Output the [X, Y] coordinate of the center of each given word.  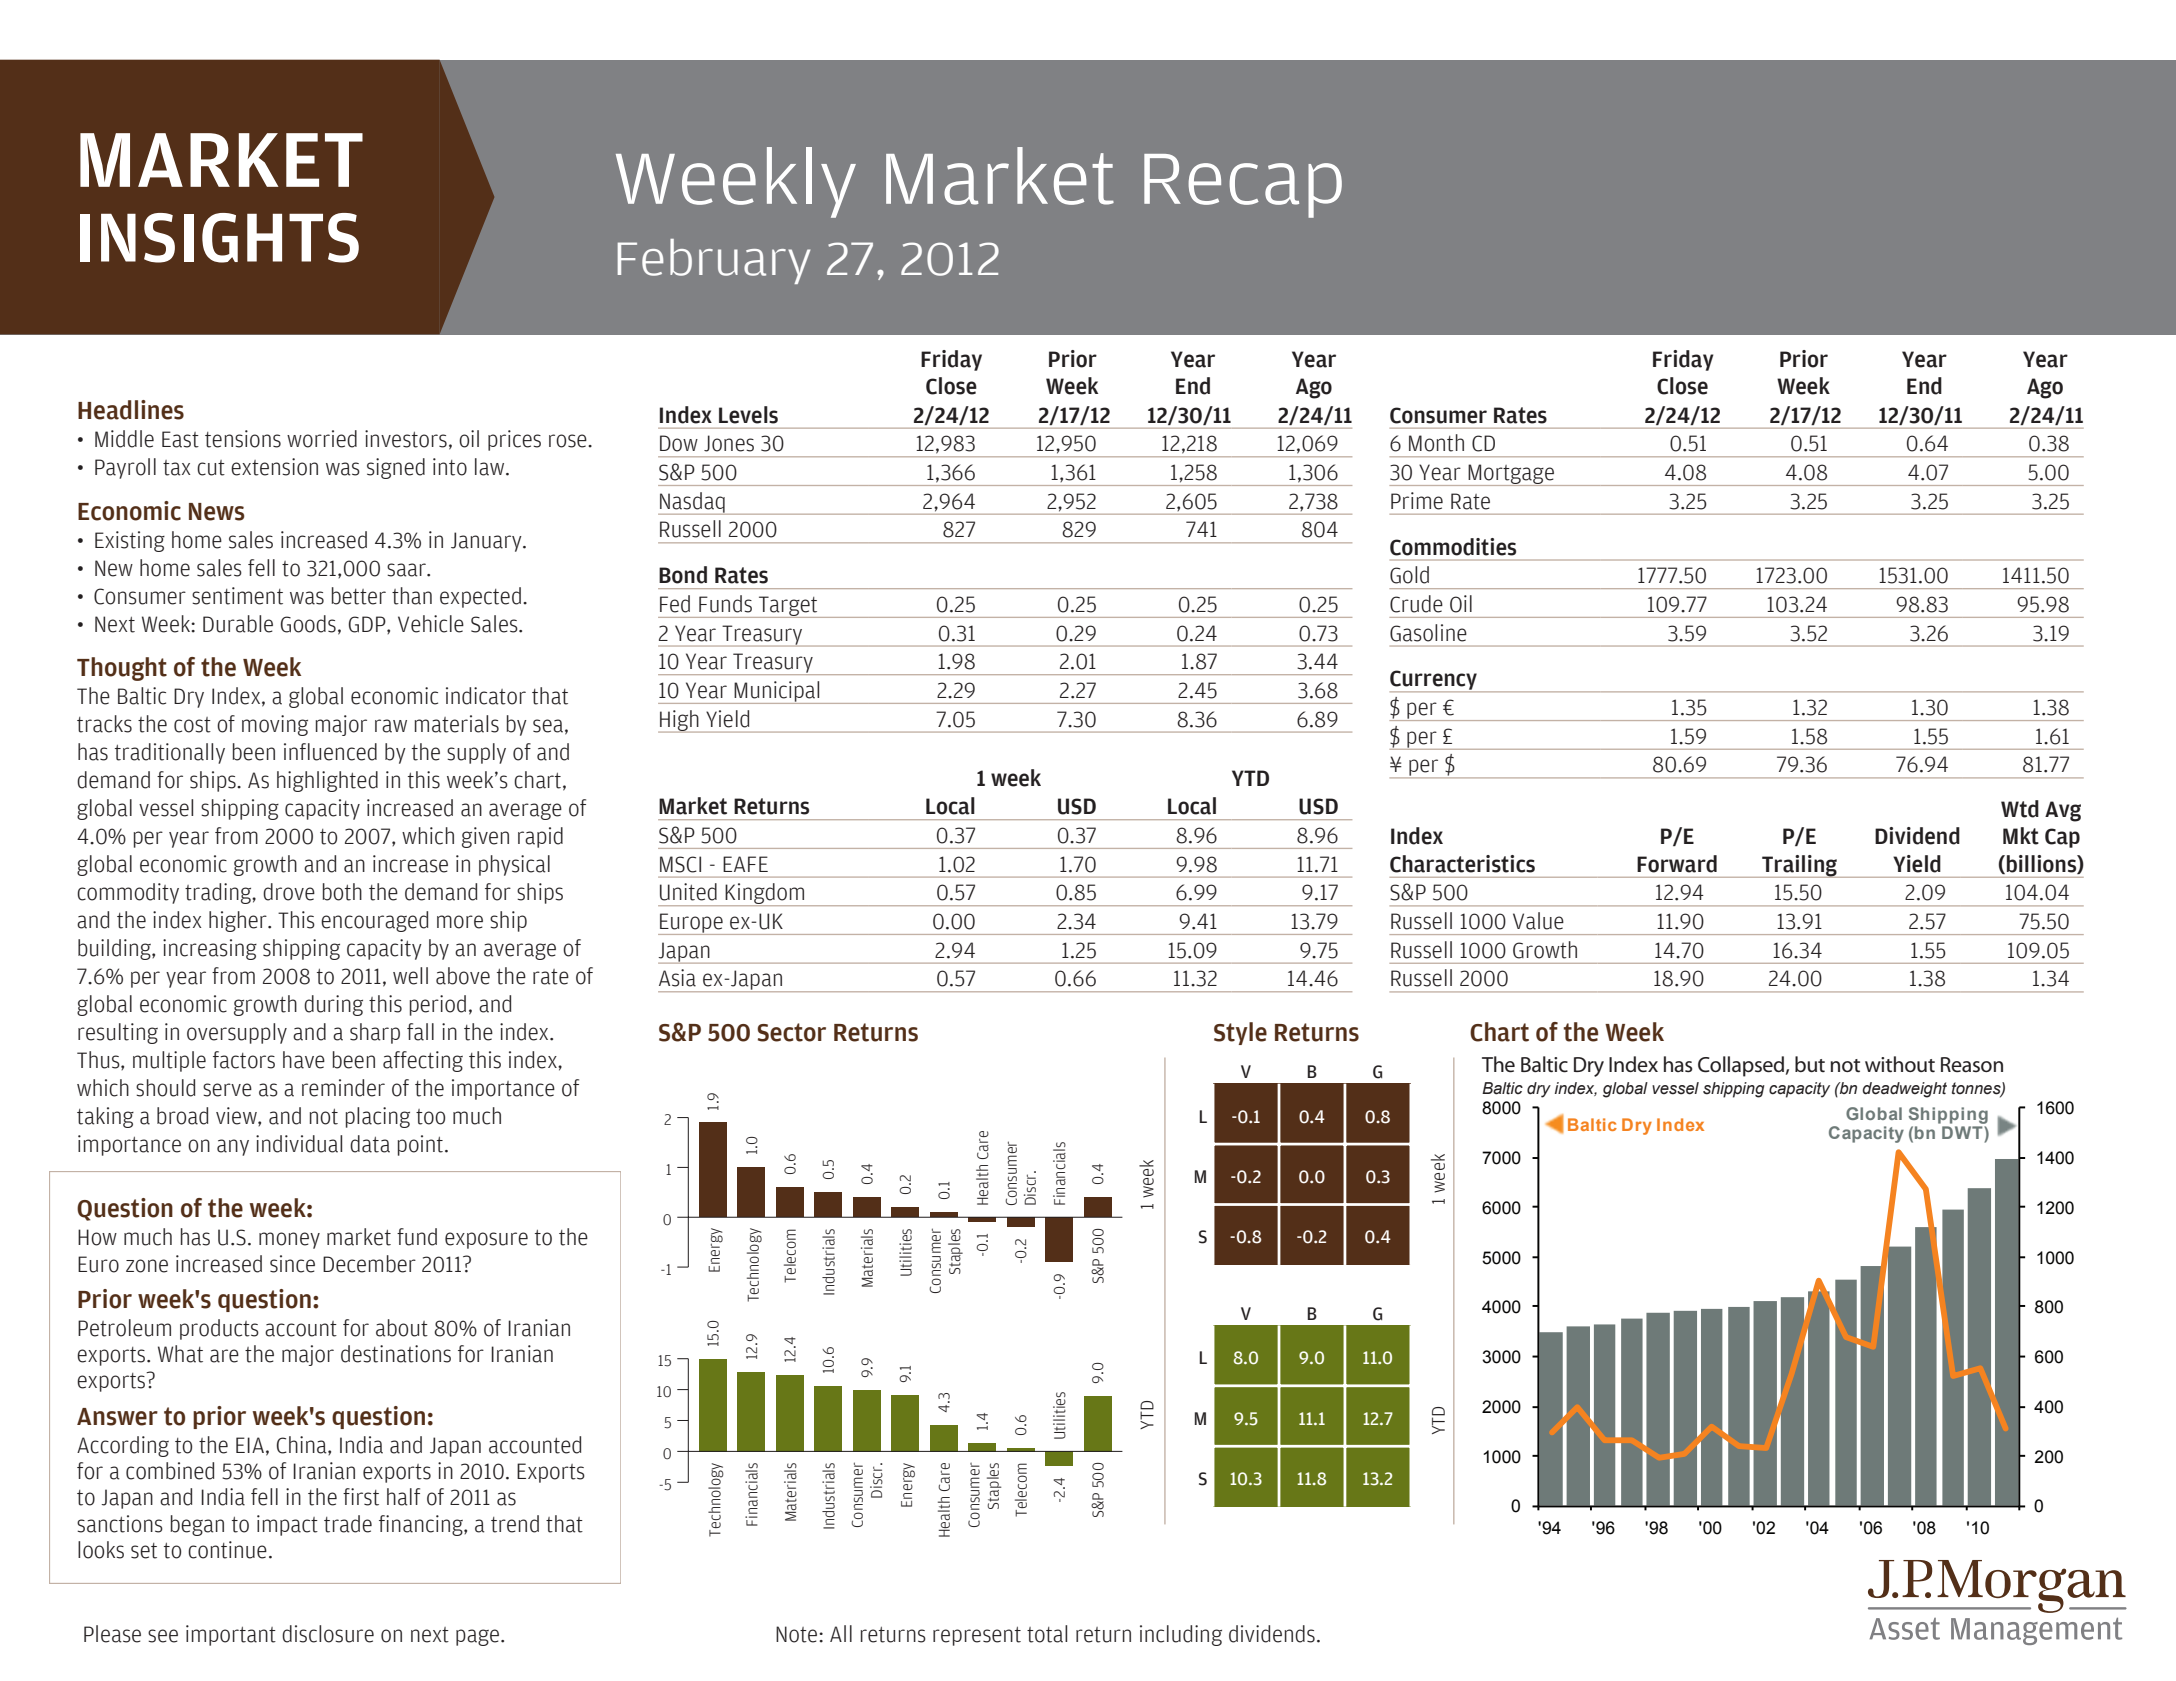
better [359, 596]
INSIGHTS [219, 238]
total [1047, 1634]
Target [788, 607]
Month [1436, 443]
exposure [486, 1240]
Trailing [1799, 866]
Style [1240, 1033]
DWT [1963, 1132]
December [369, 1264]
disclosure [328, 1634]
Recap [1243, 186]
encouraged [374, 921]
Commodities [1453, 547]
